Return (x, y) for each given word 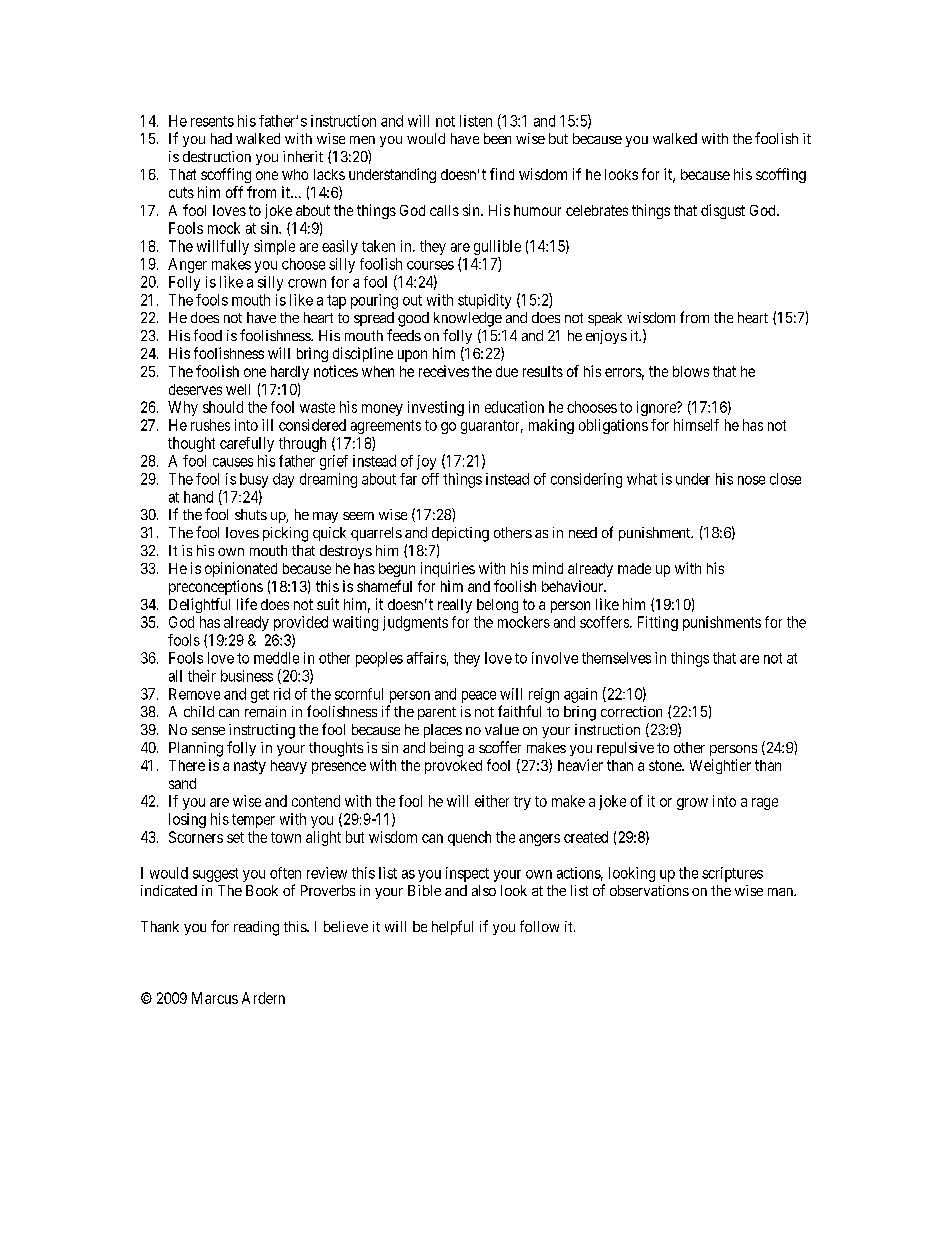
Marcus (215, 998)
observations (649, 890)
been (497, 138)
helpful (452, 927)
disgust (723, 211)
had (221, 138)
